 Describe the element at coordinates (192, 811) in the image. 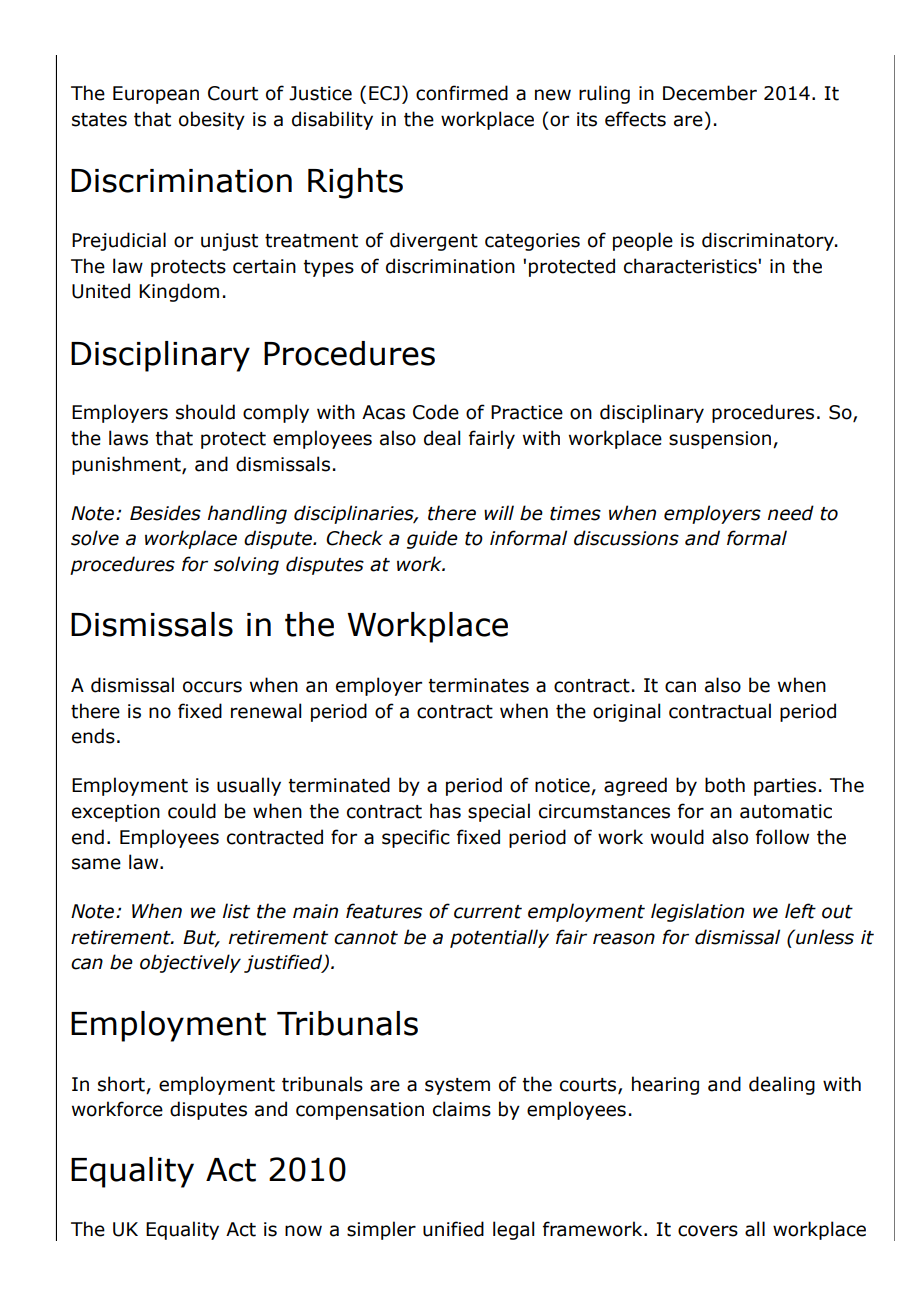

I see `could` at that location.
